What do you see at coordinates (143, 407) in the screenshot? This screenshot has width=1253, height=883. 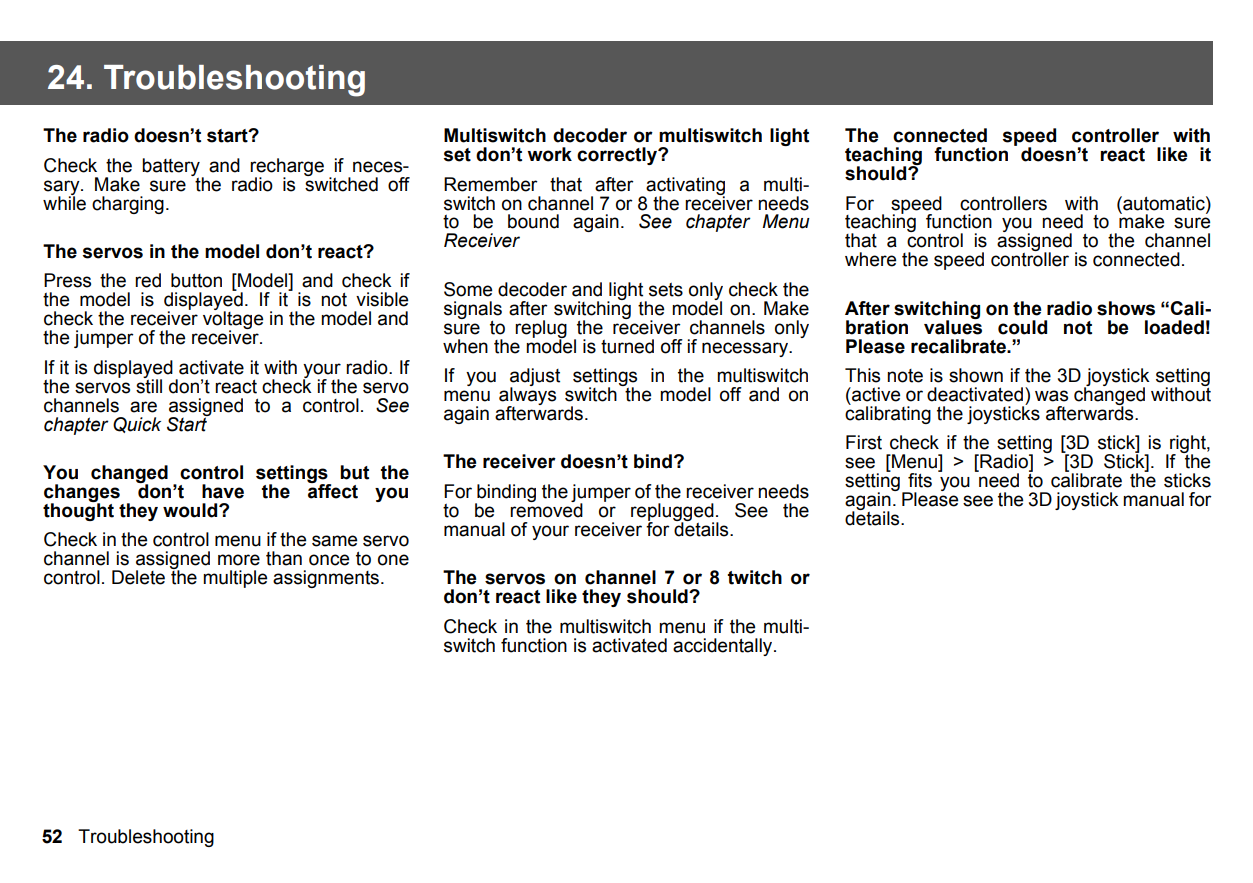 I see `are` at bounding box center [143, 407].
